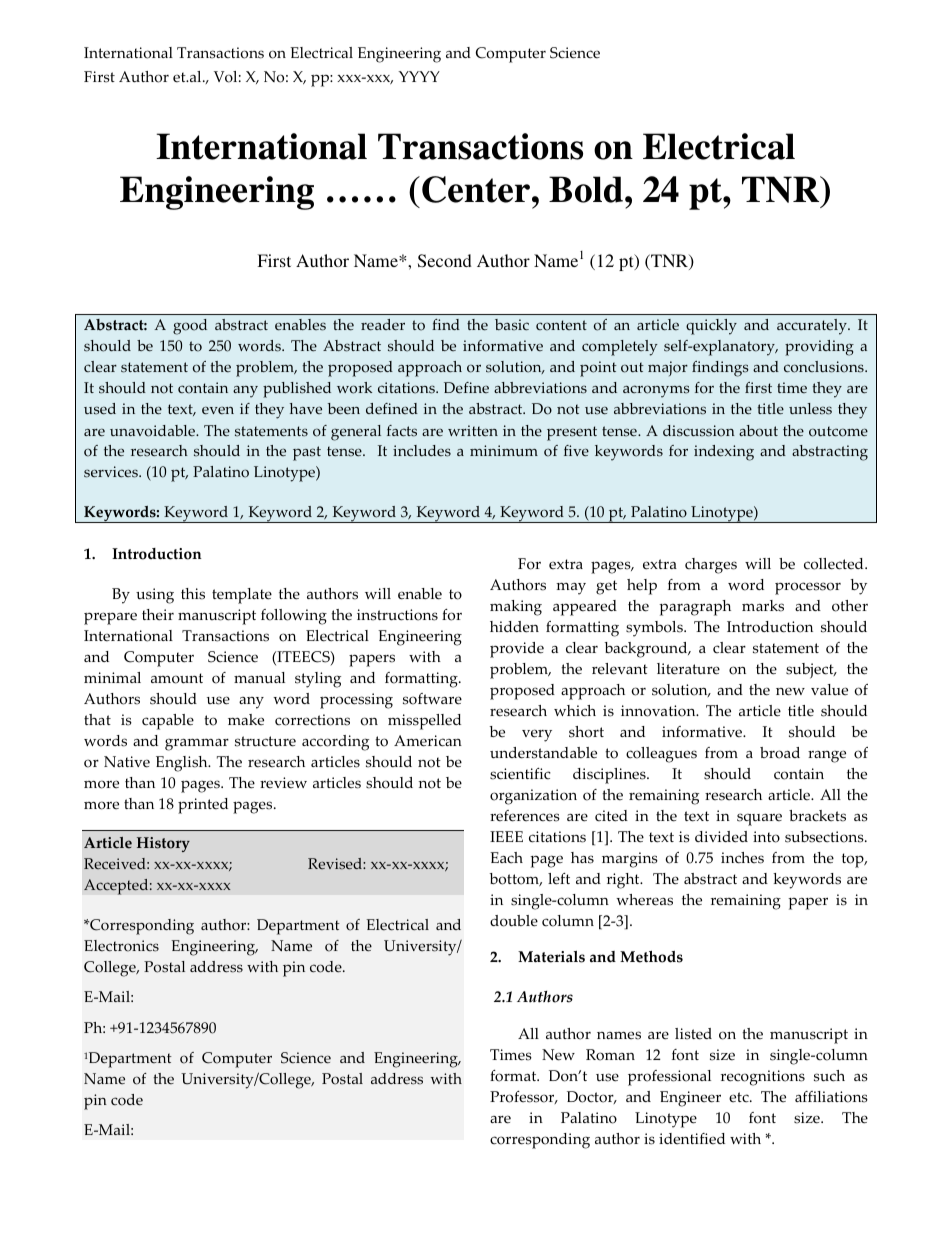 The image size is (952, 1233). I want to click on good, so click(190, 327).
